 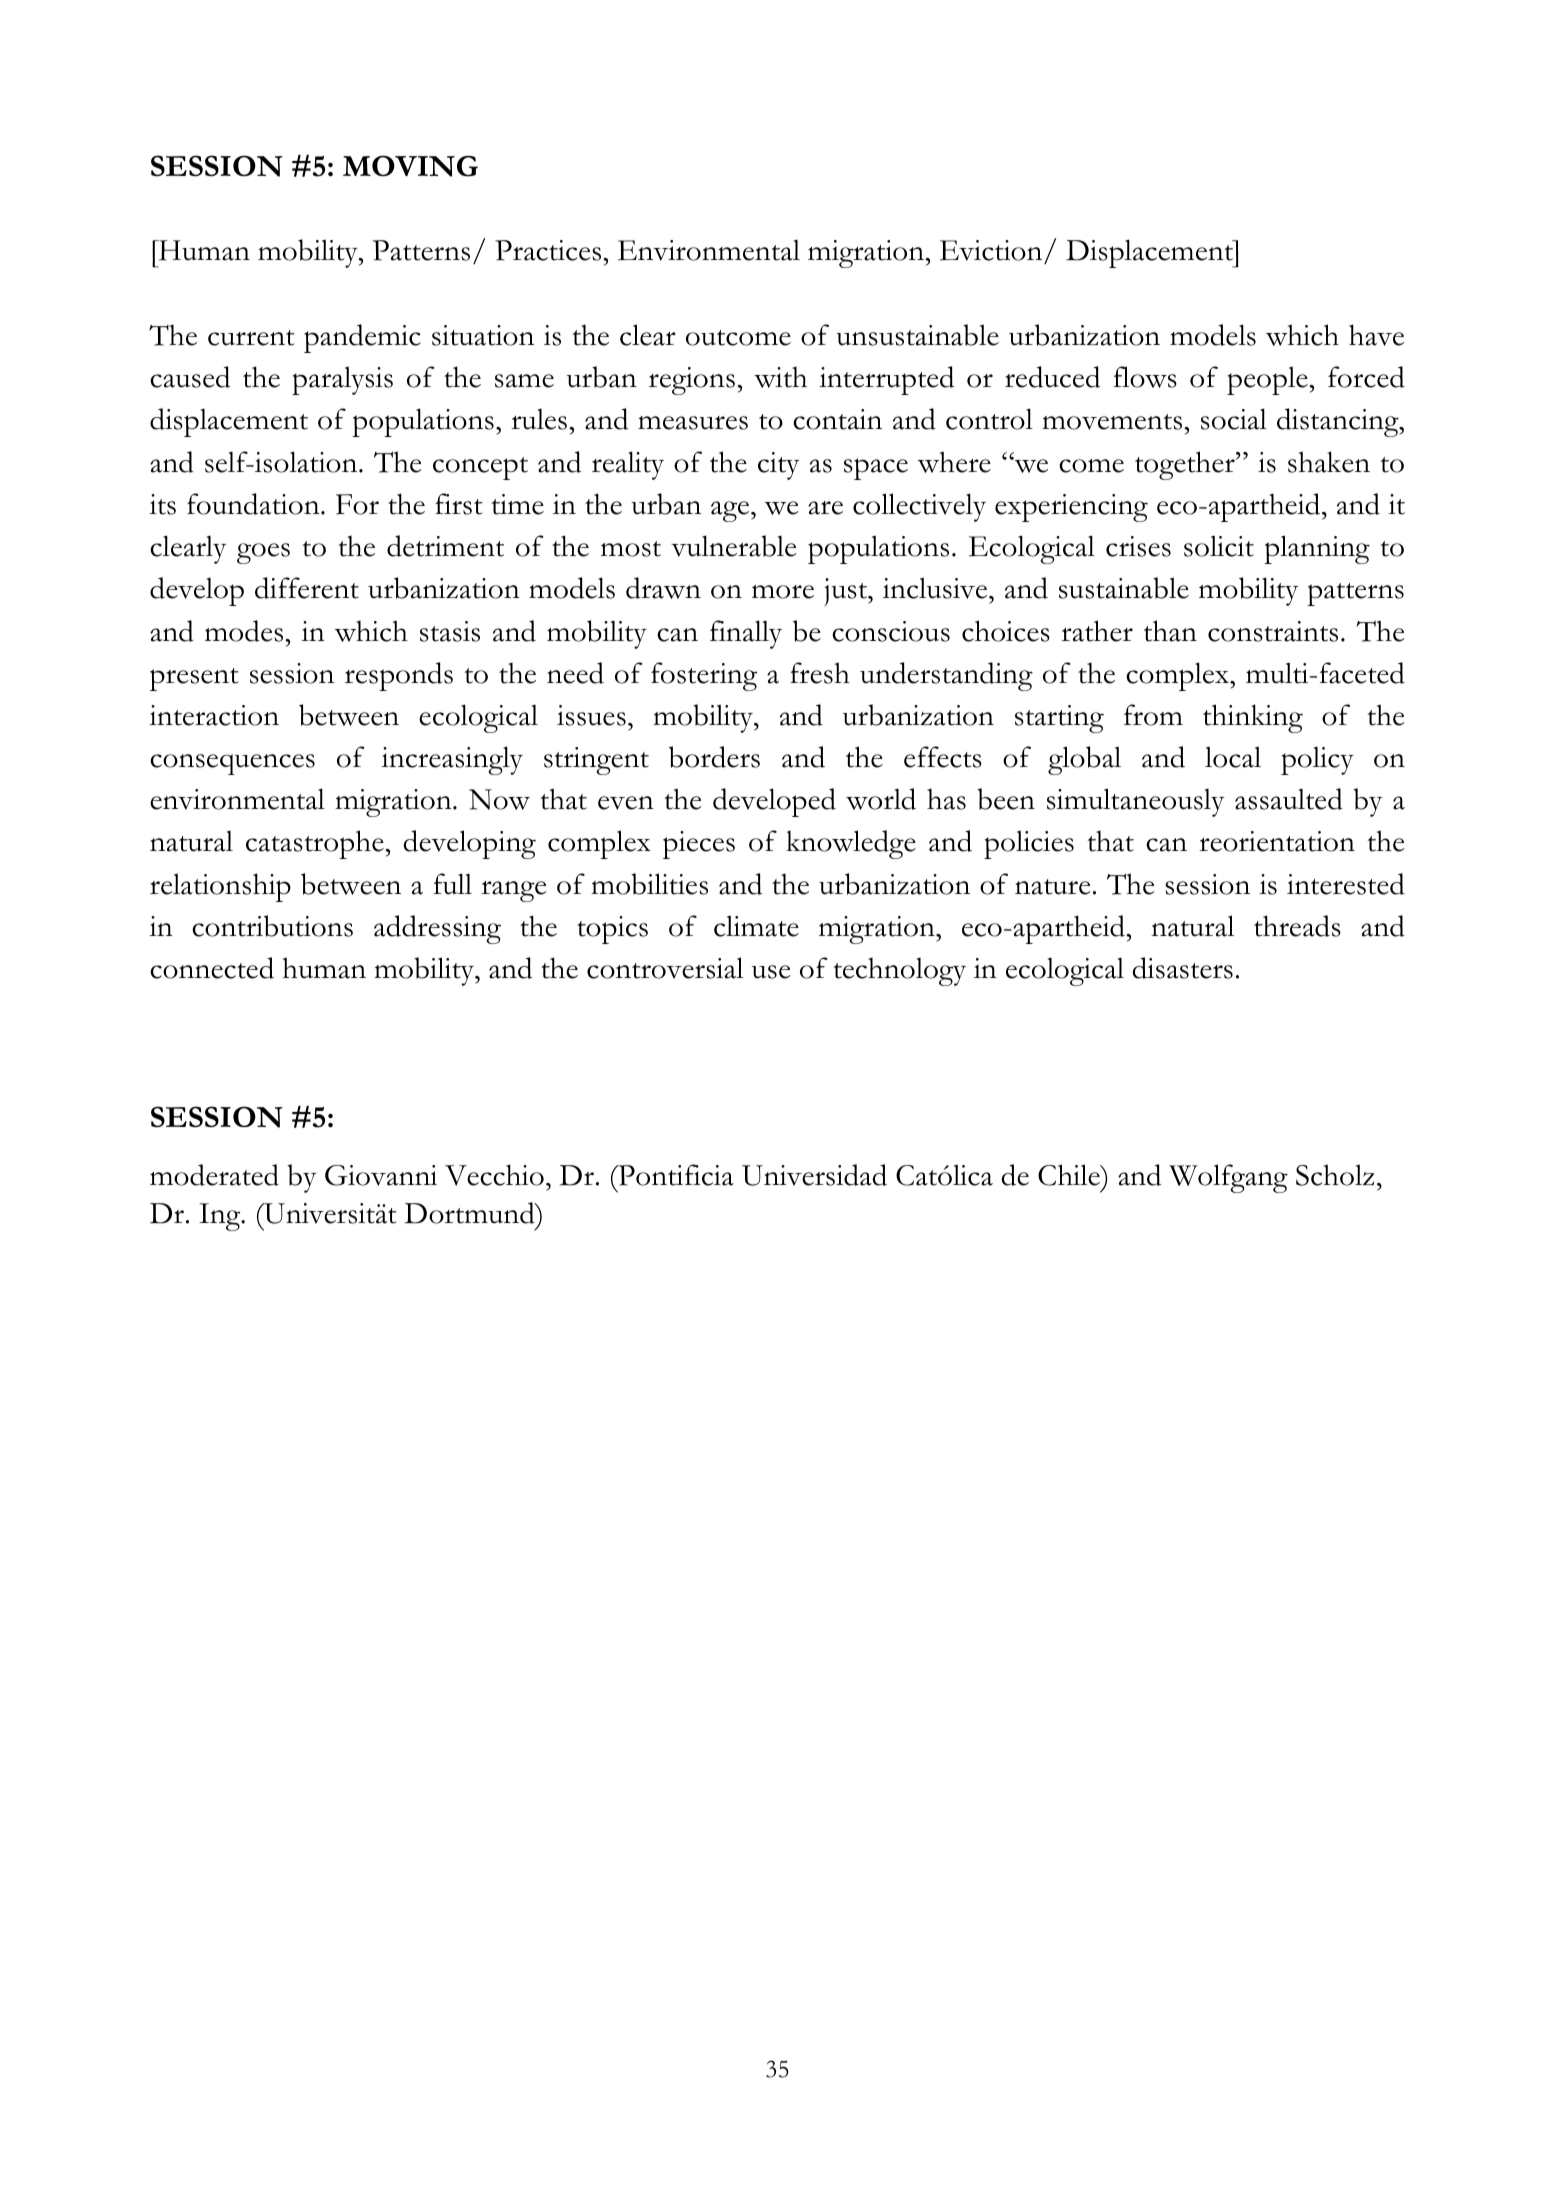 I want to click on Giovanni, so click(x=381, y=1175).
